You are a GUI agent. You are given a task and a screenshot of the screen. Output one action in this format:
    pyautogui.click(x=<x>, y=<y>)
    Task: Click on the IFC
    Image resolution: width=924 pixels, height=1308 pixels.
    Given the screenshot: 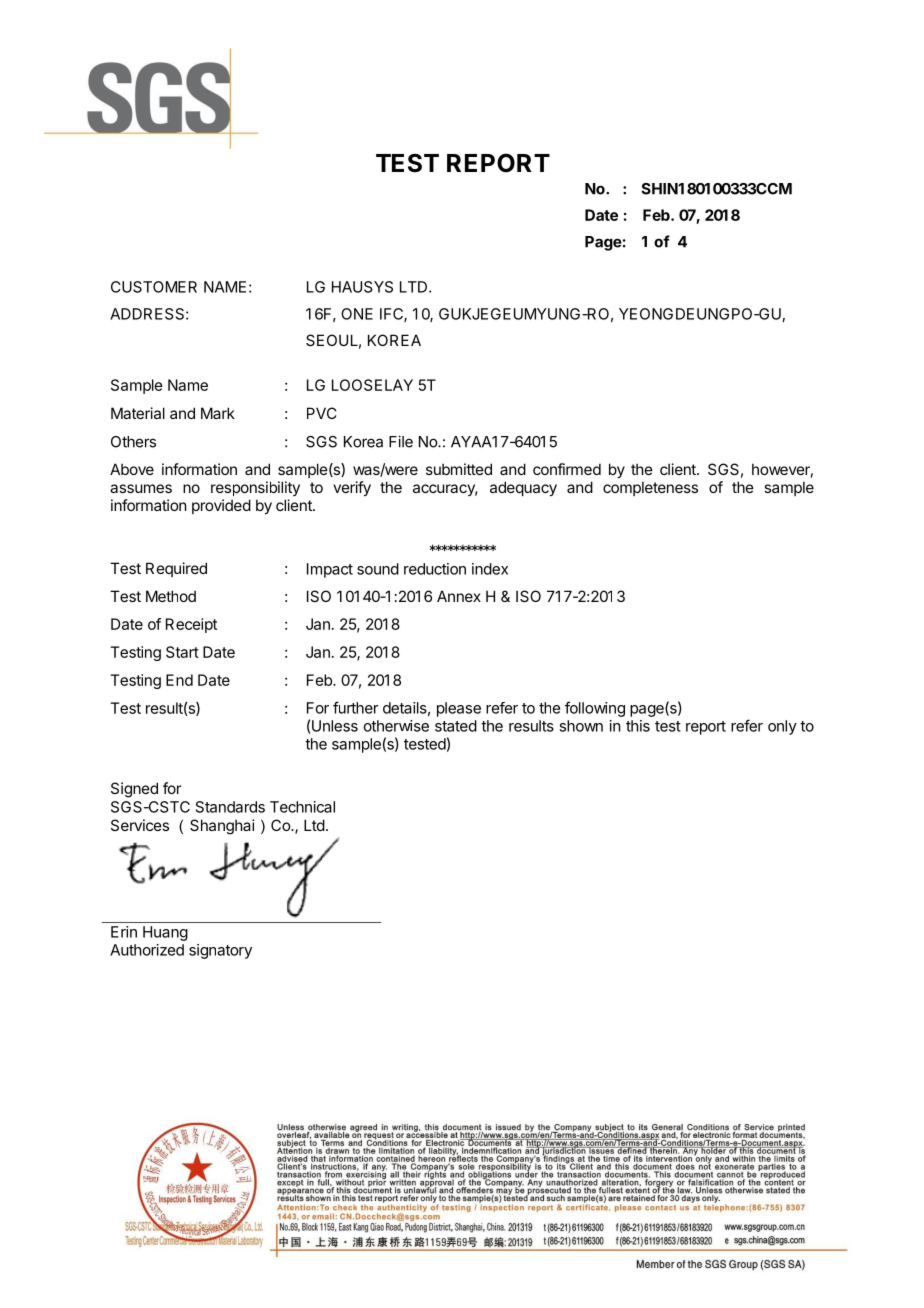 What is the action you would take?
    pyautogui.click(x=392, y=315)
